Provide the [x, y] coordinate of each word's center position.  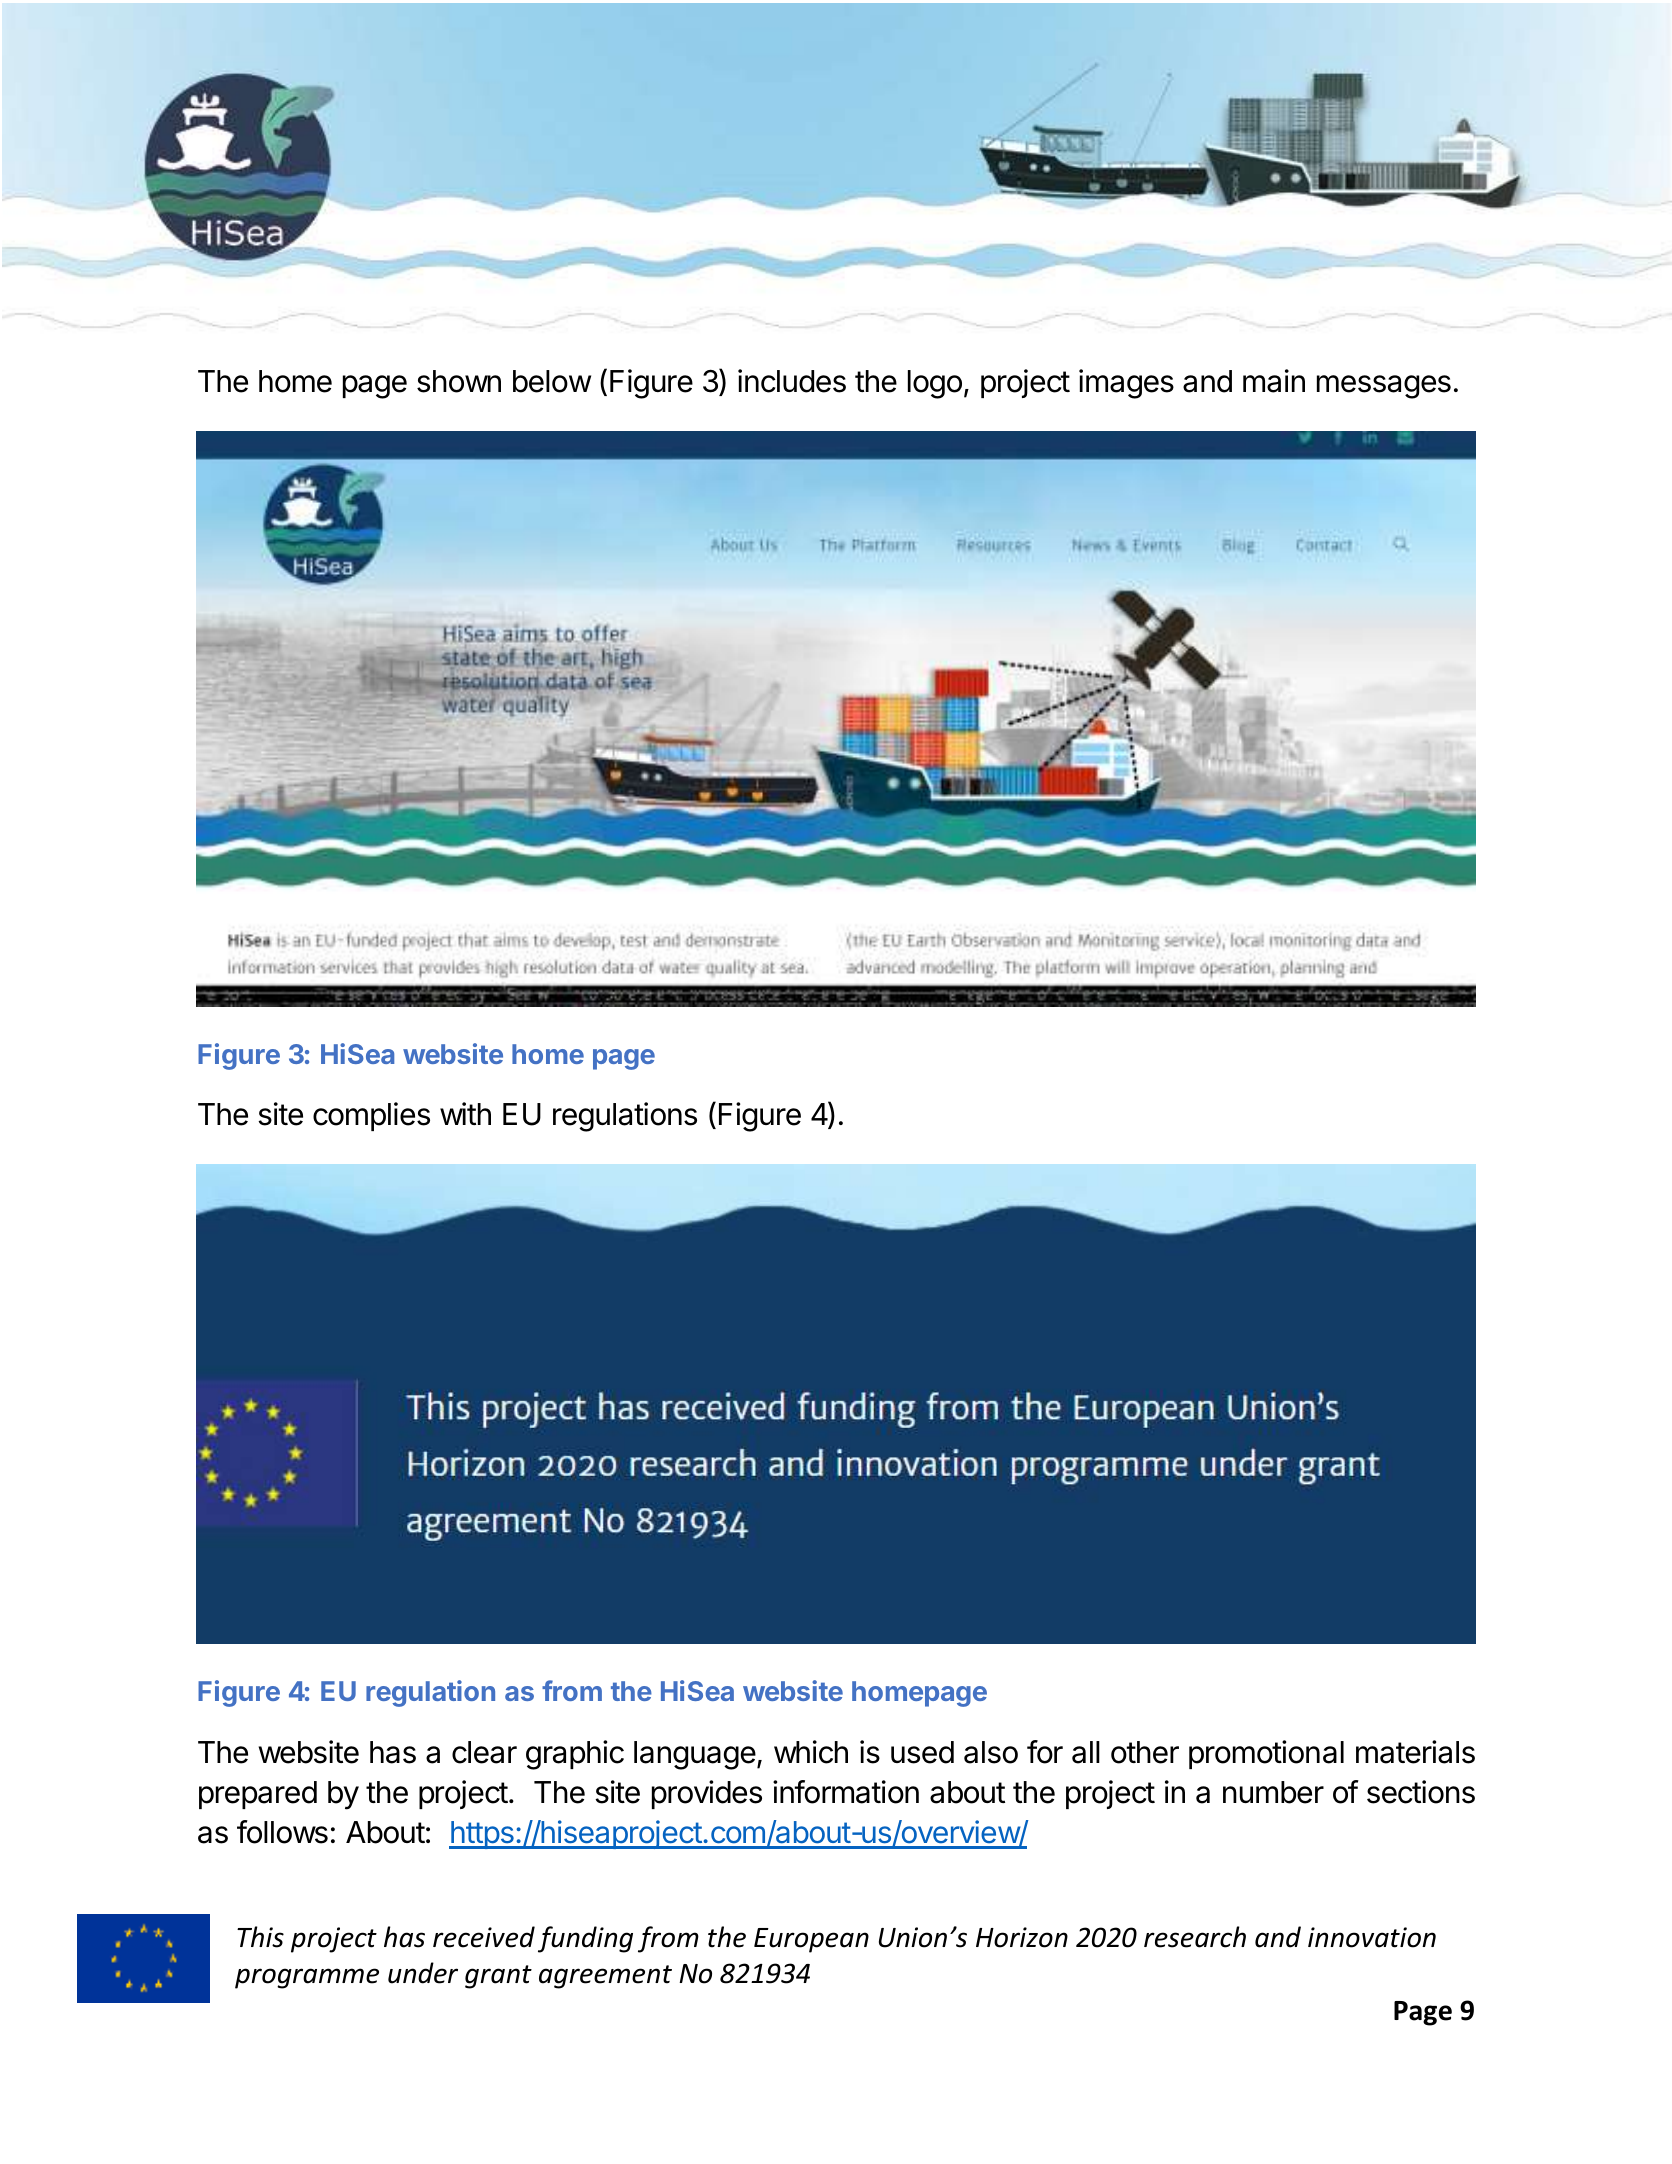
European [811, 1940]
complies [371, 1116]
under [423, 1973]
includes [792, 381]
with [465, 1113]
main [1274, 381]
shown [459, 381]
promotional [1266, 1754]
